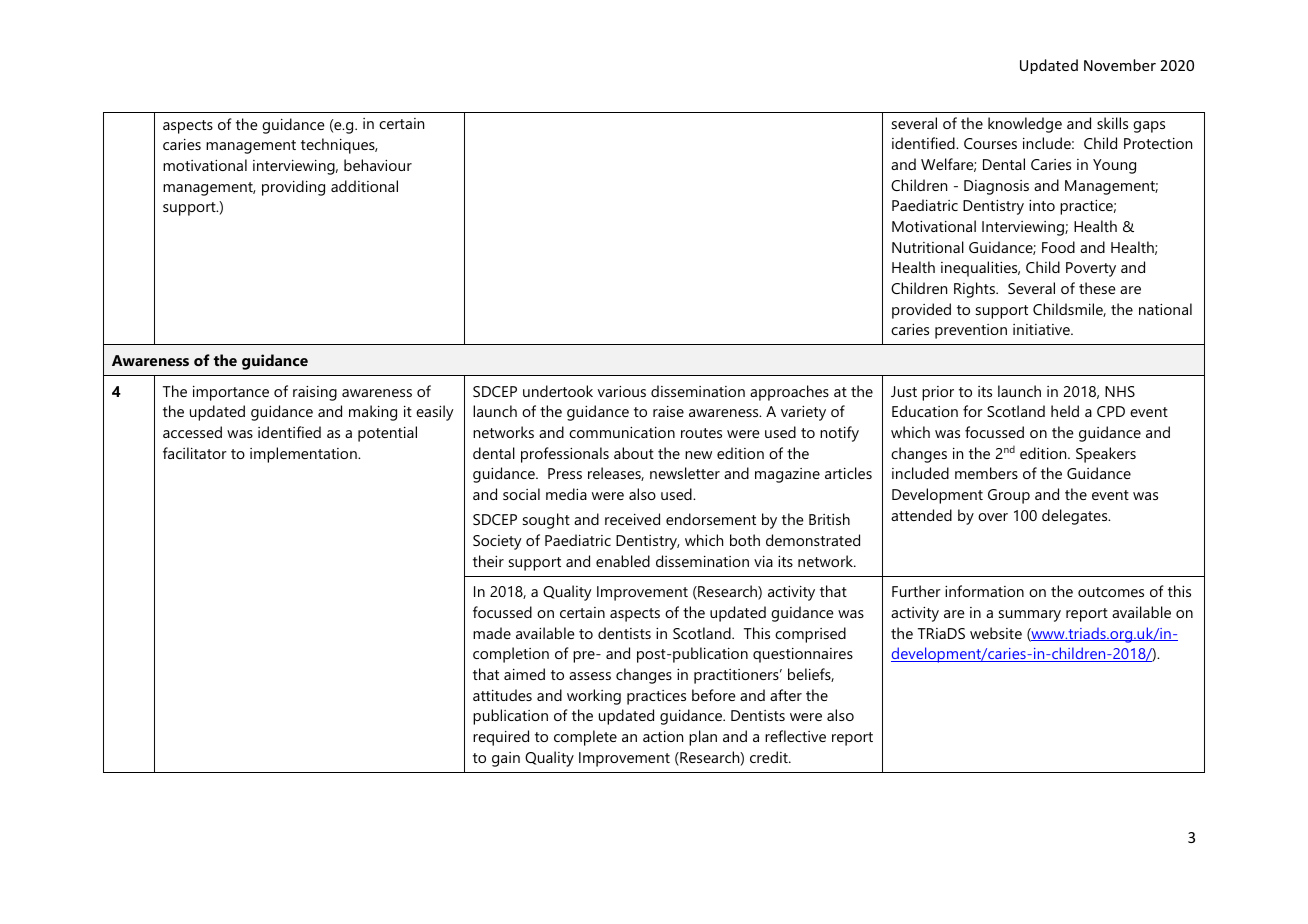  What do you see at coordinates (668, 411) in the screenshot?
I see `raise` at bounding box center [668, 411].
